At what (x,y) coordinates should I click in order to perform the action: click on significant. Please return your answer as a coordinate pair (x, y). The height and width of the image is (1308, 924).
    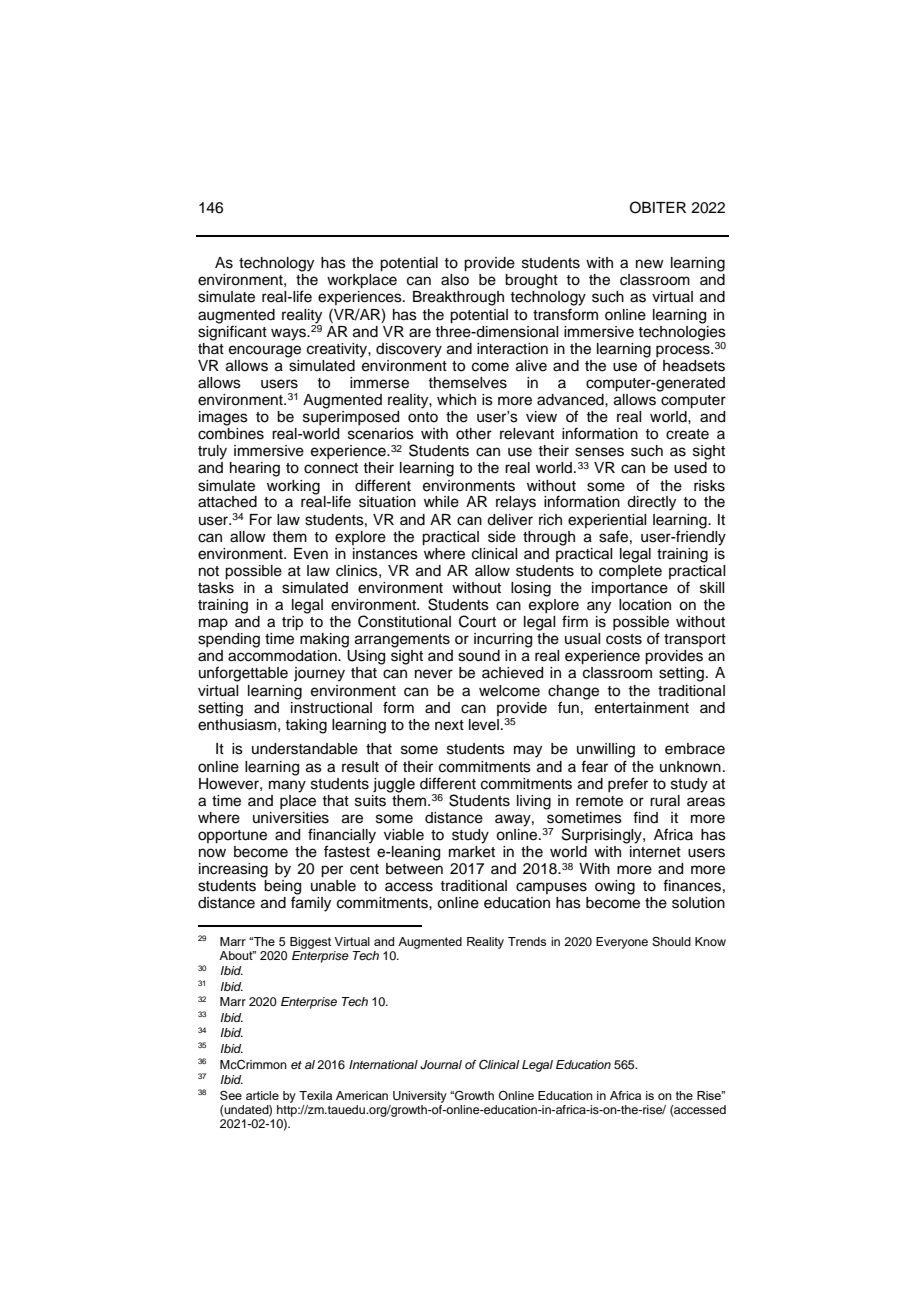
    Looking at the image, I should click on (232, 332).
